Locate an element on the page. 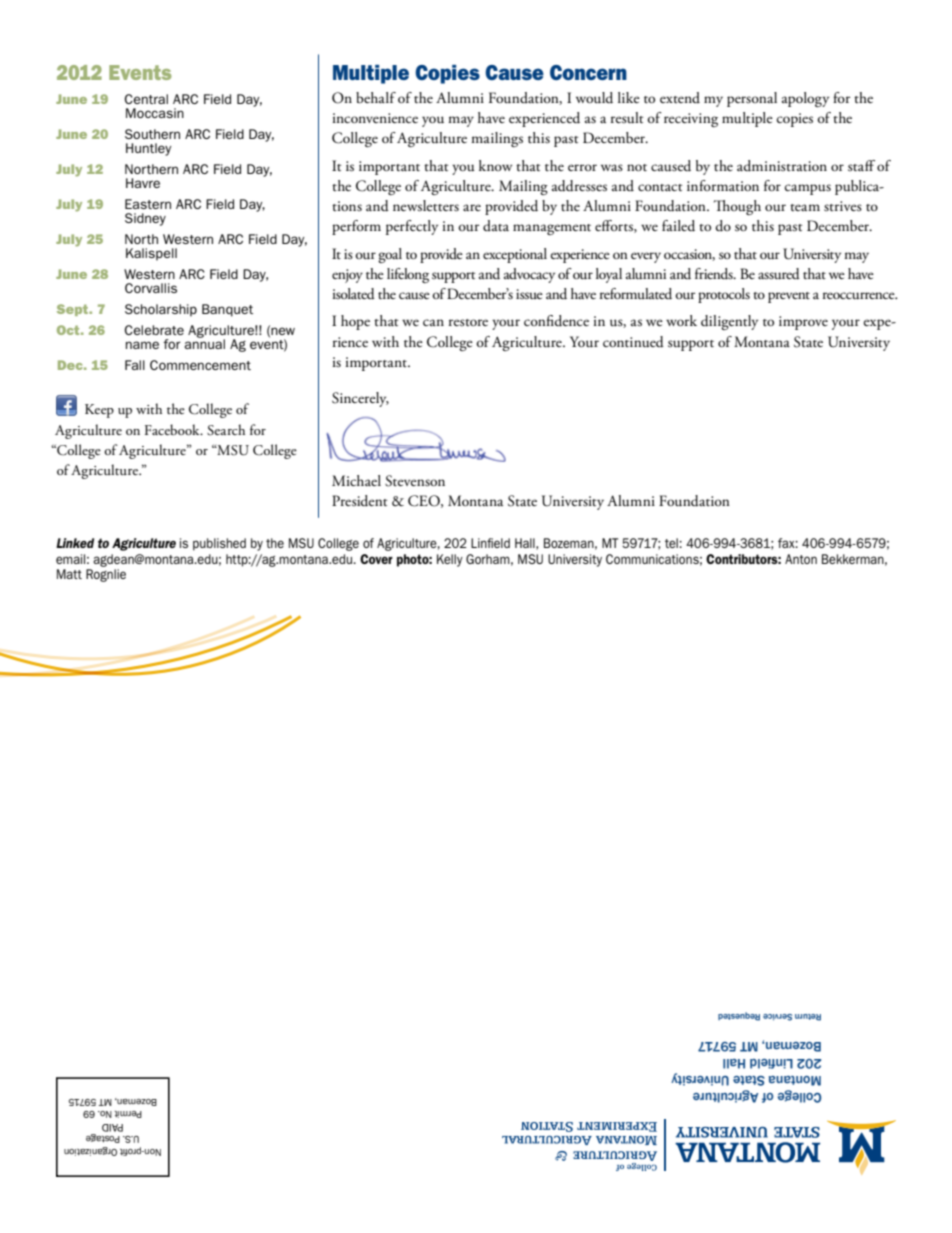  behalf is located at coordinates (376, 98).
